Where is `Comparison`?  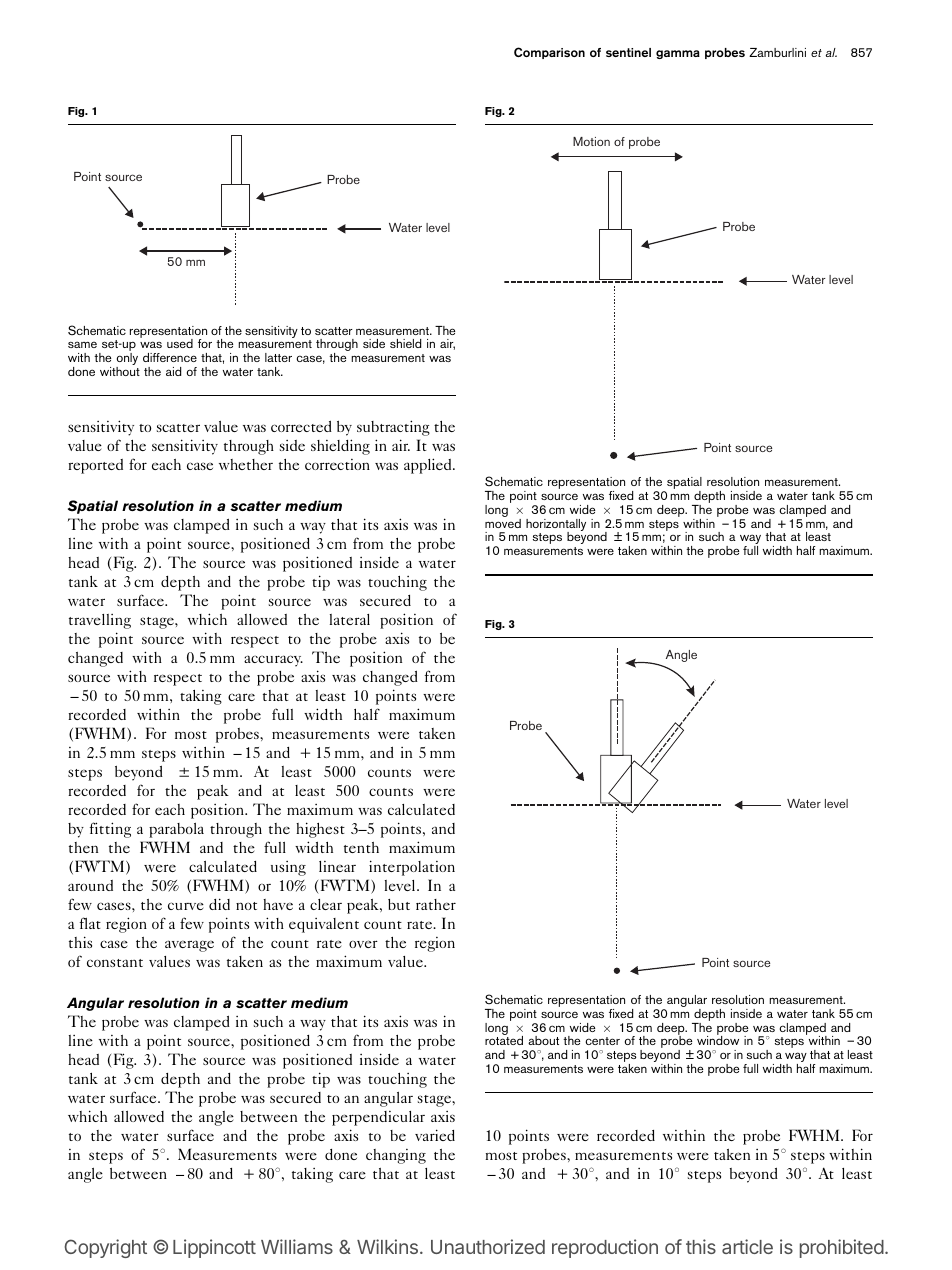 Comparison is located at coordinates (549, 53).
